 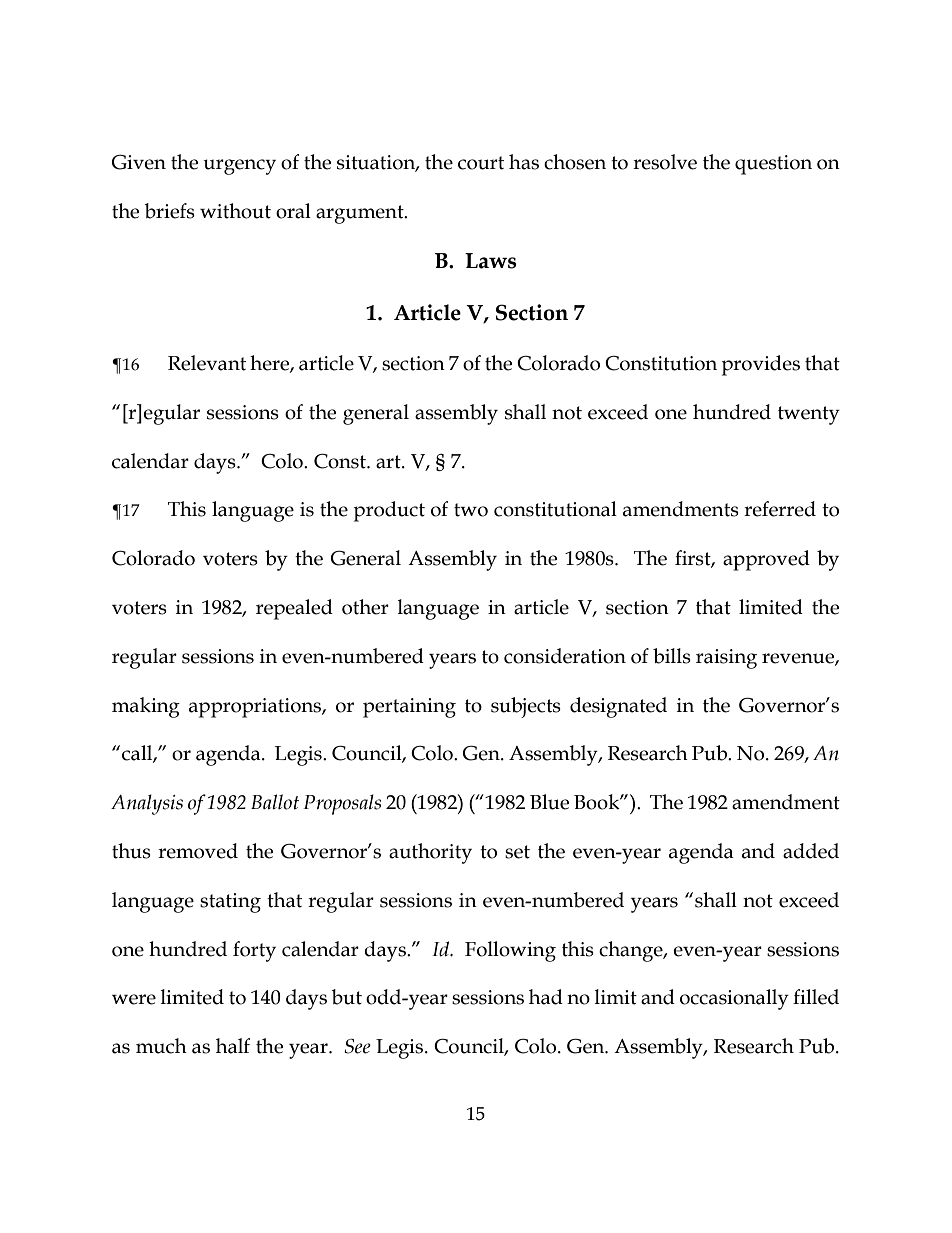 What do you see at coordinates (233, 1046) in the screenshot?
I see `half` at bounding box center [233, 1046].
